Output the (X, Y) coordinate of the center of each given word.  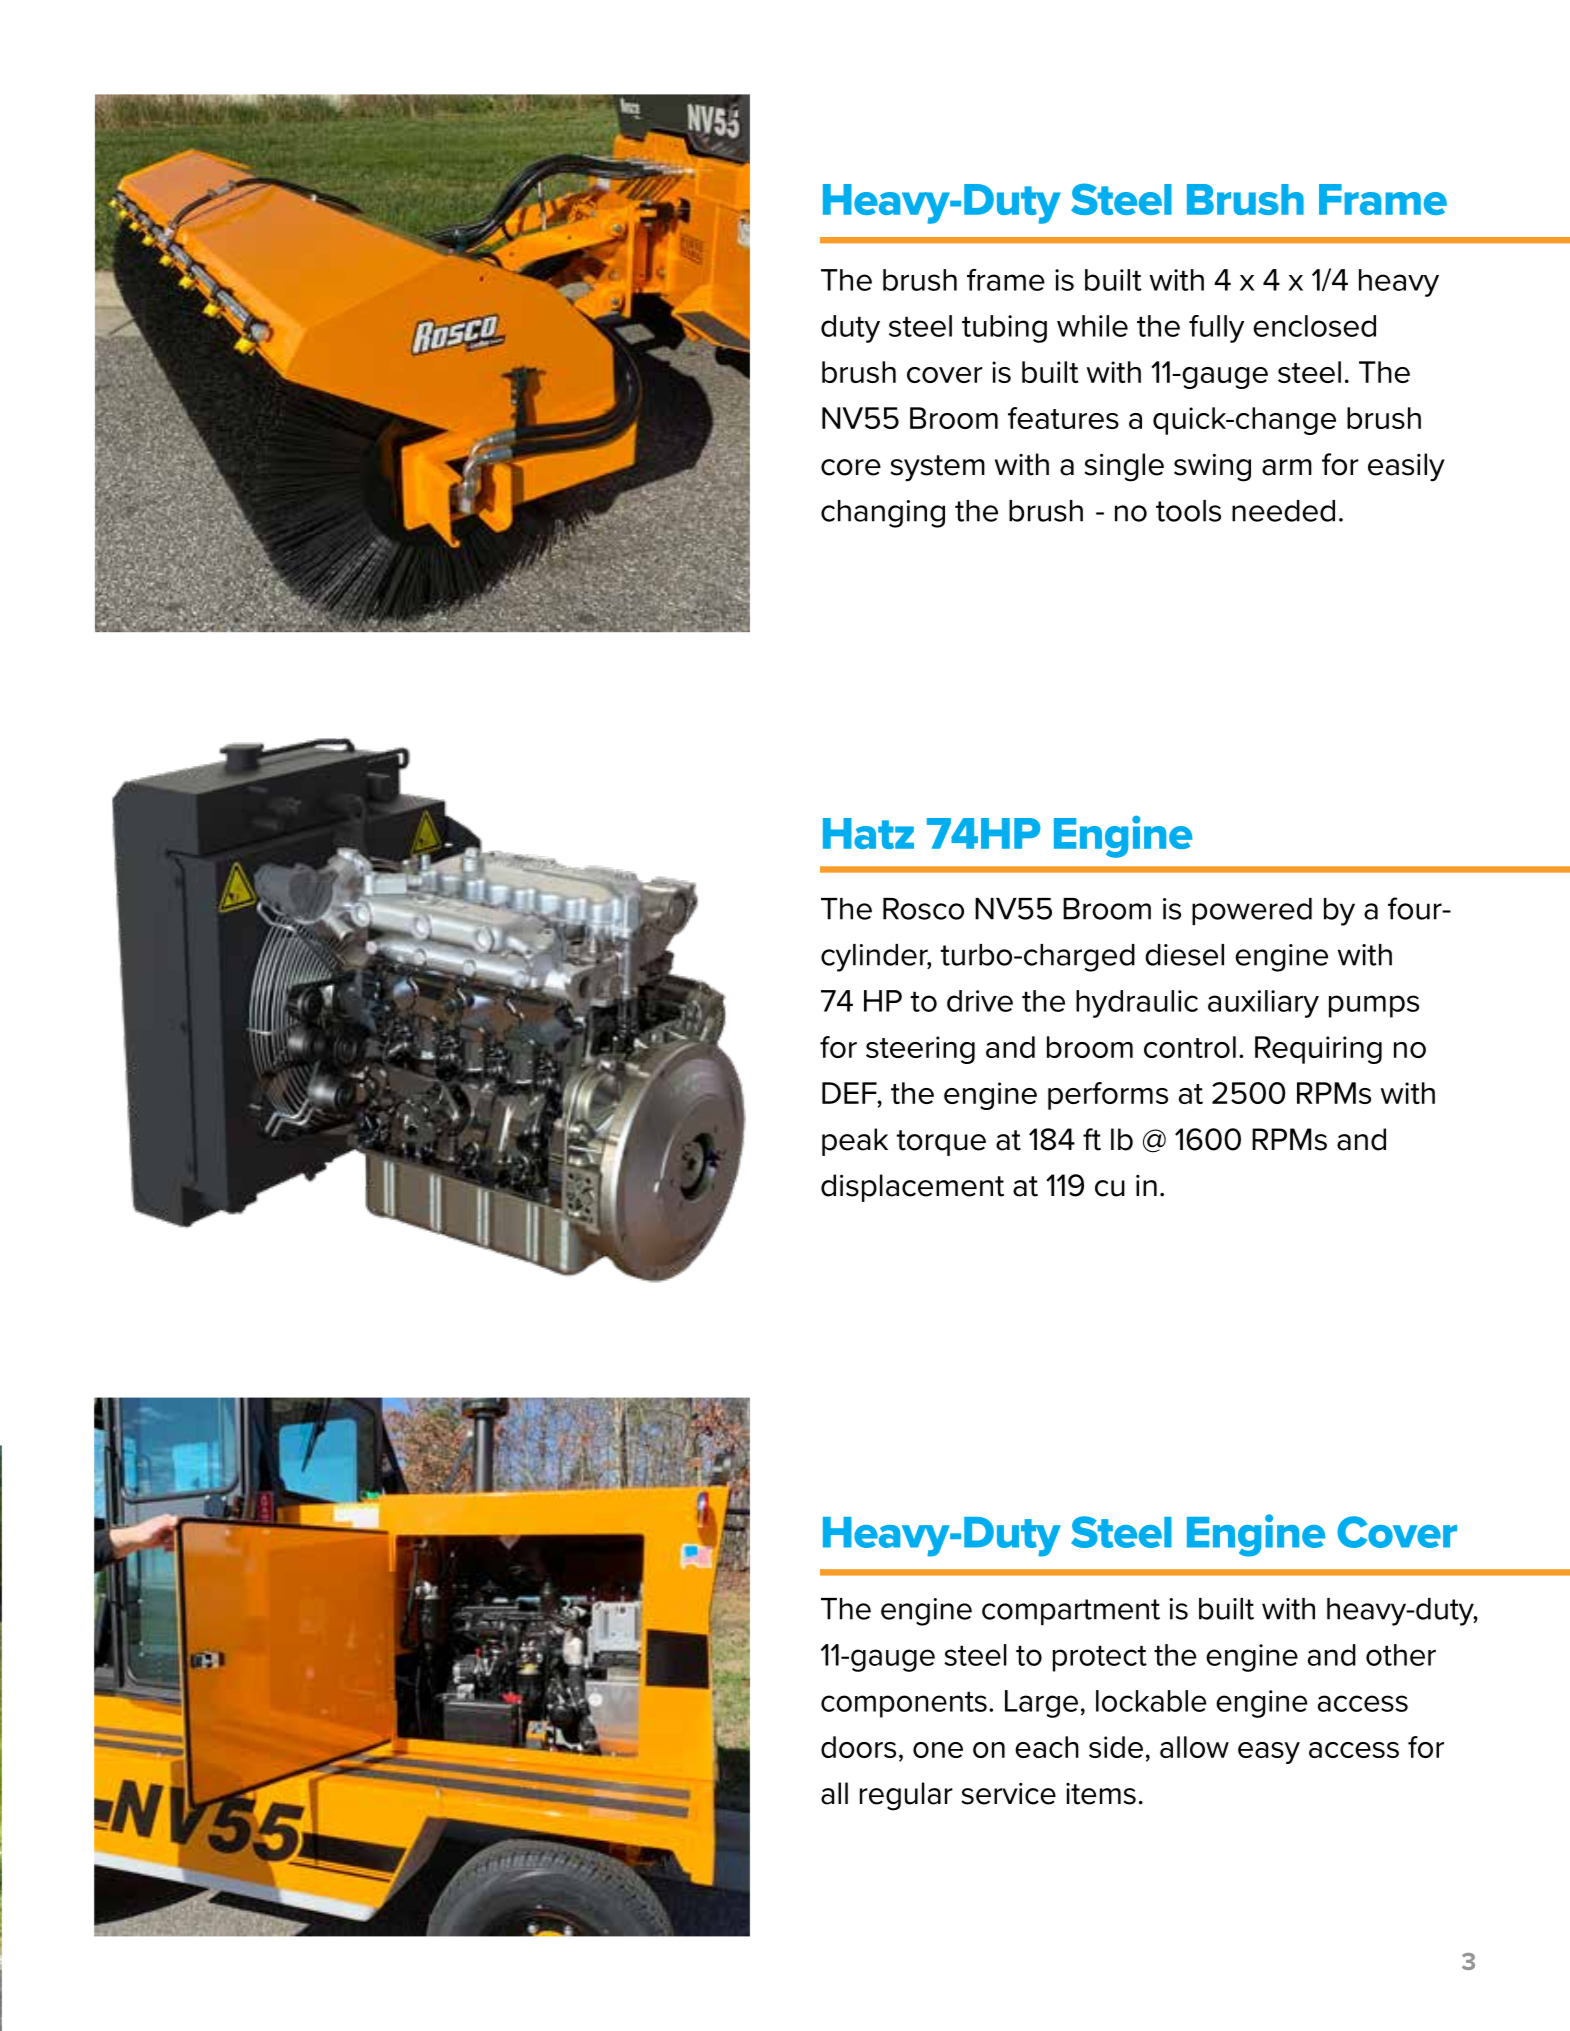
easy (1269, 1753)
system (938, 468)
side (1116, 1747)
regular (906, 1796)
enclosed (1314, 326)
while (1092, 326)
